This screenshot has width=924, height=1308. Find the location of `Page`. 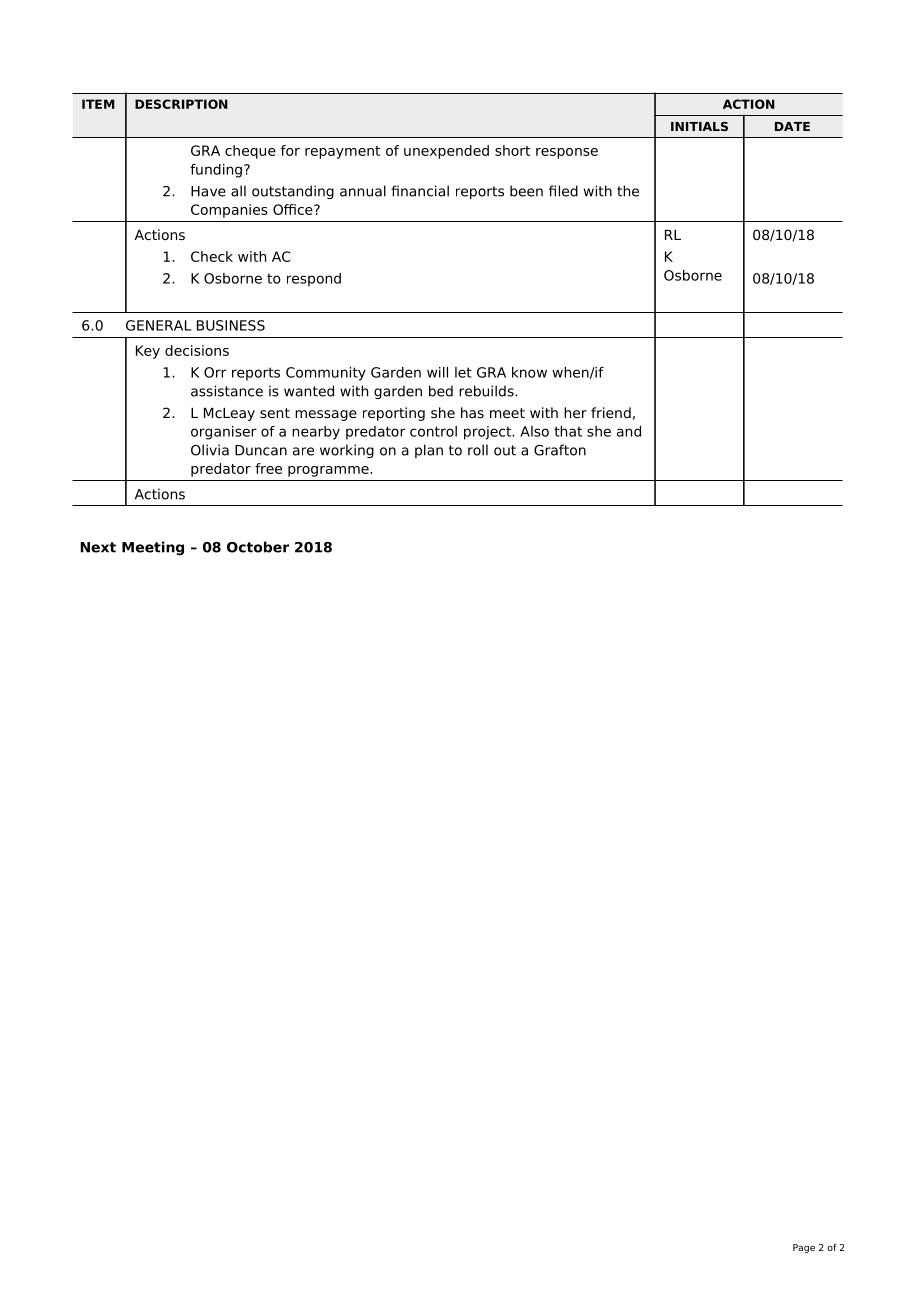

Page is located at coordinates (804, 1248).
